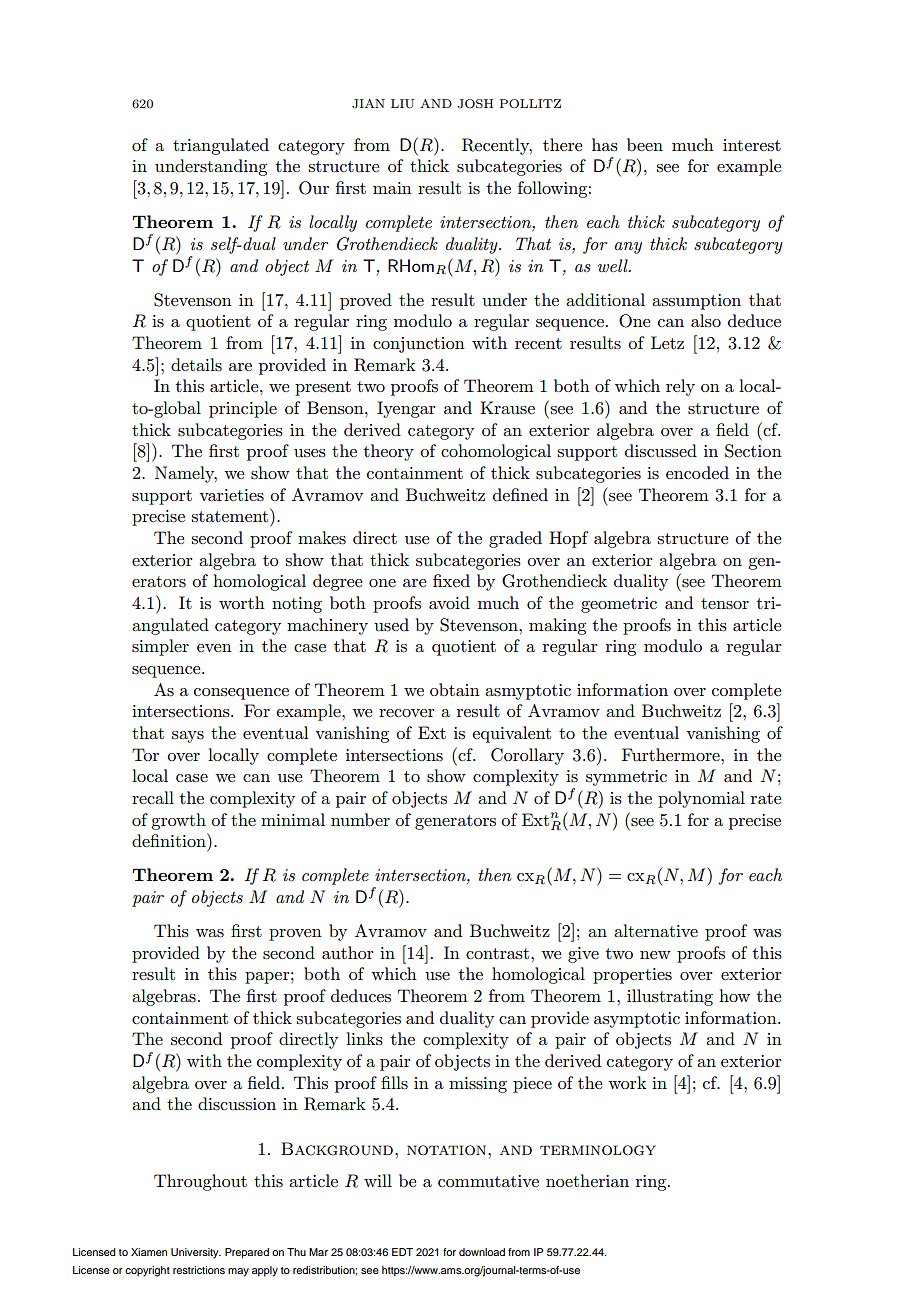 This image has height=1305, width=913. I want to click on Iyengar, so click(406, 409).
